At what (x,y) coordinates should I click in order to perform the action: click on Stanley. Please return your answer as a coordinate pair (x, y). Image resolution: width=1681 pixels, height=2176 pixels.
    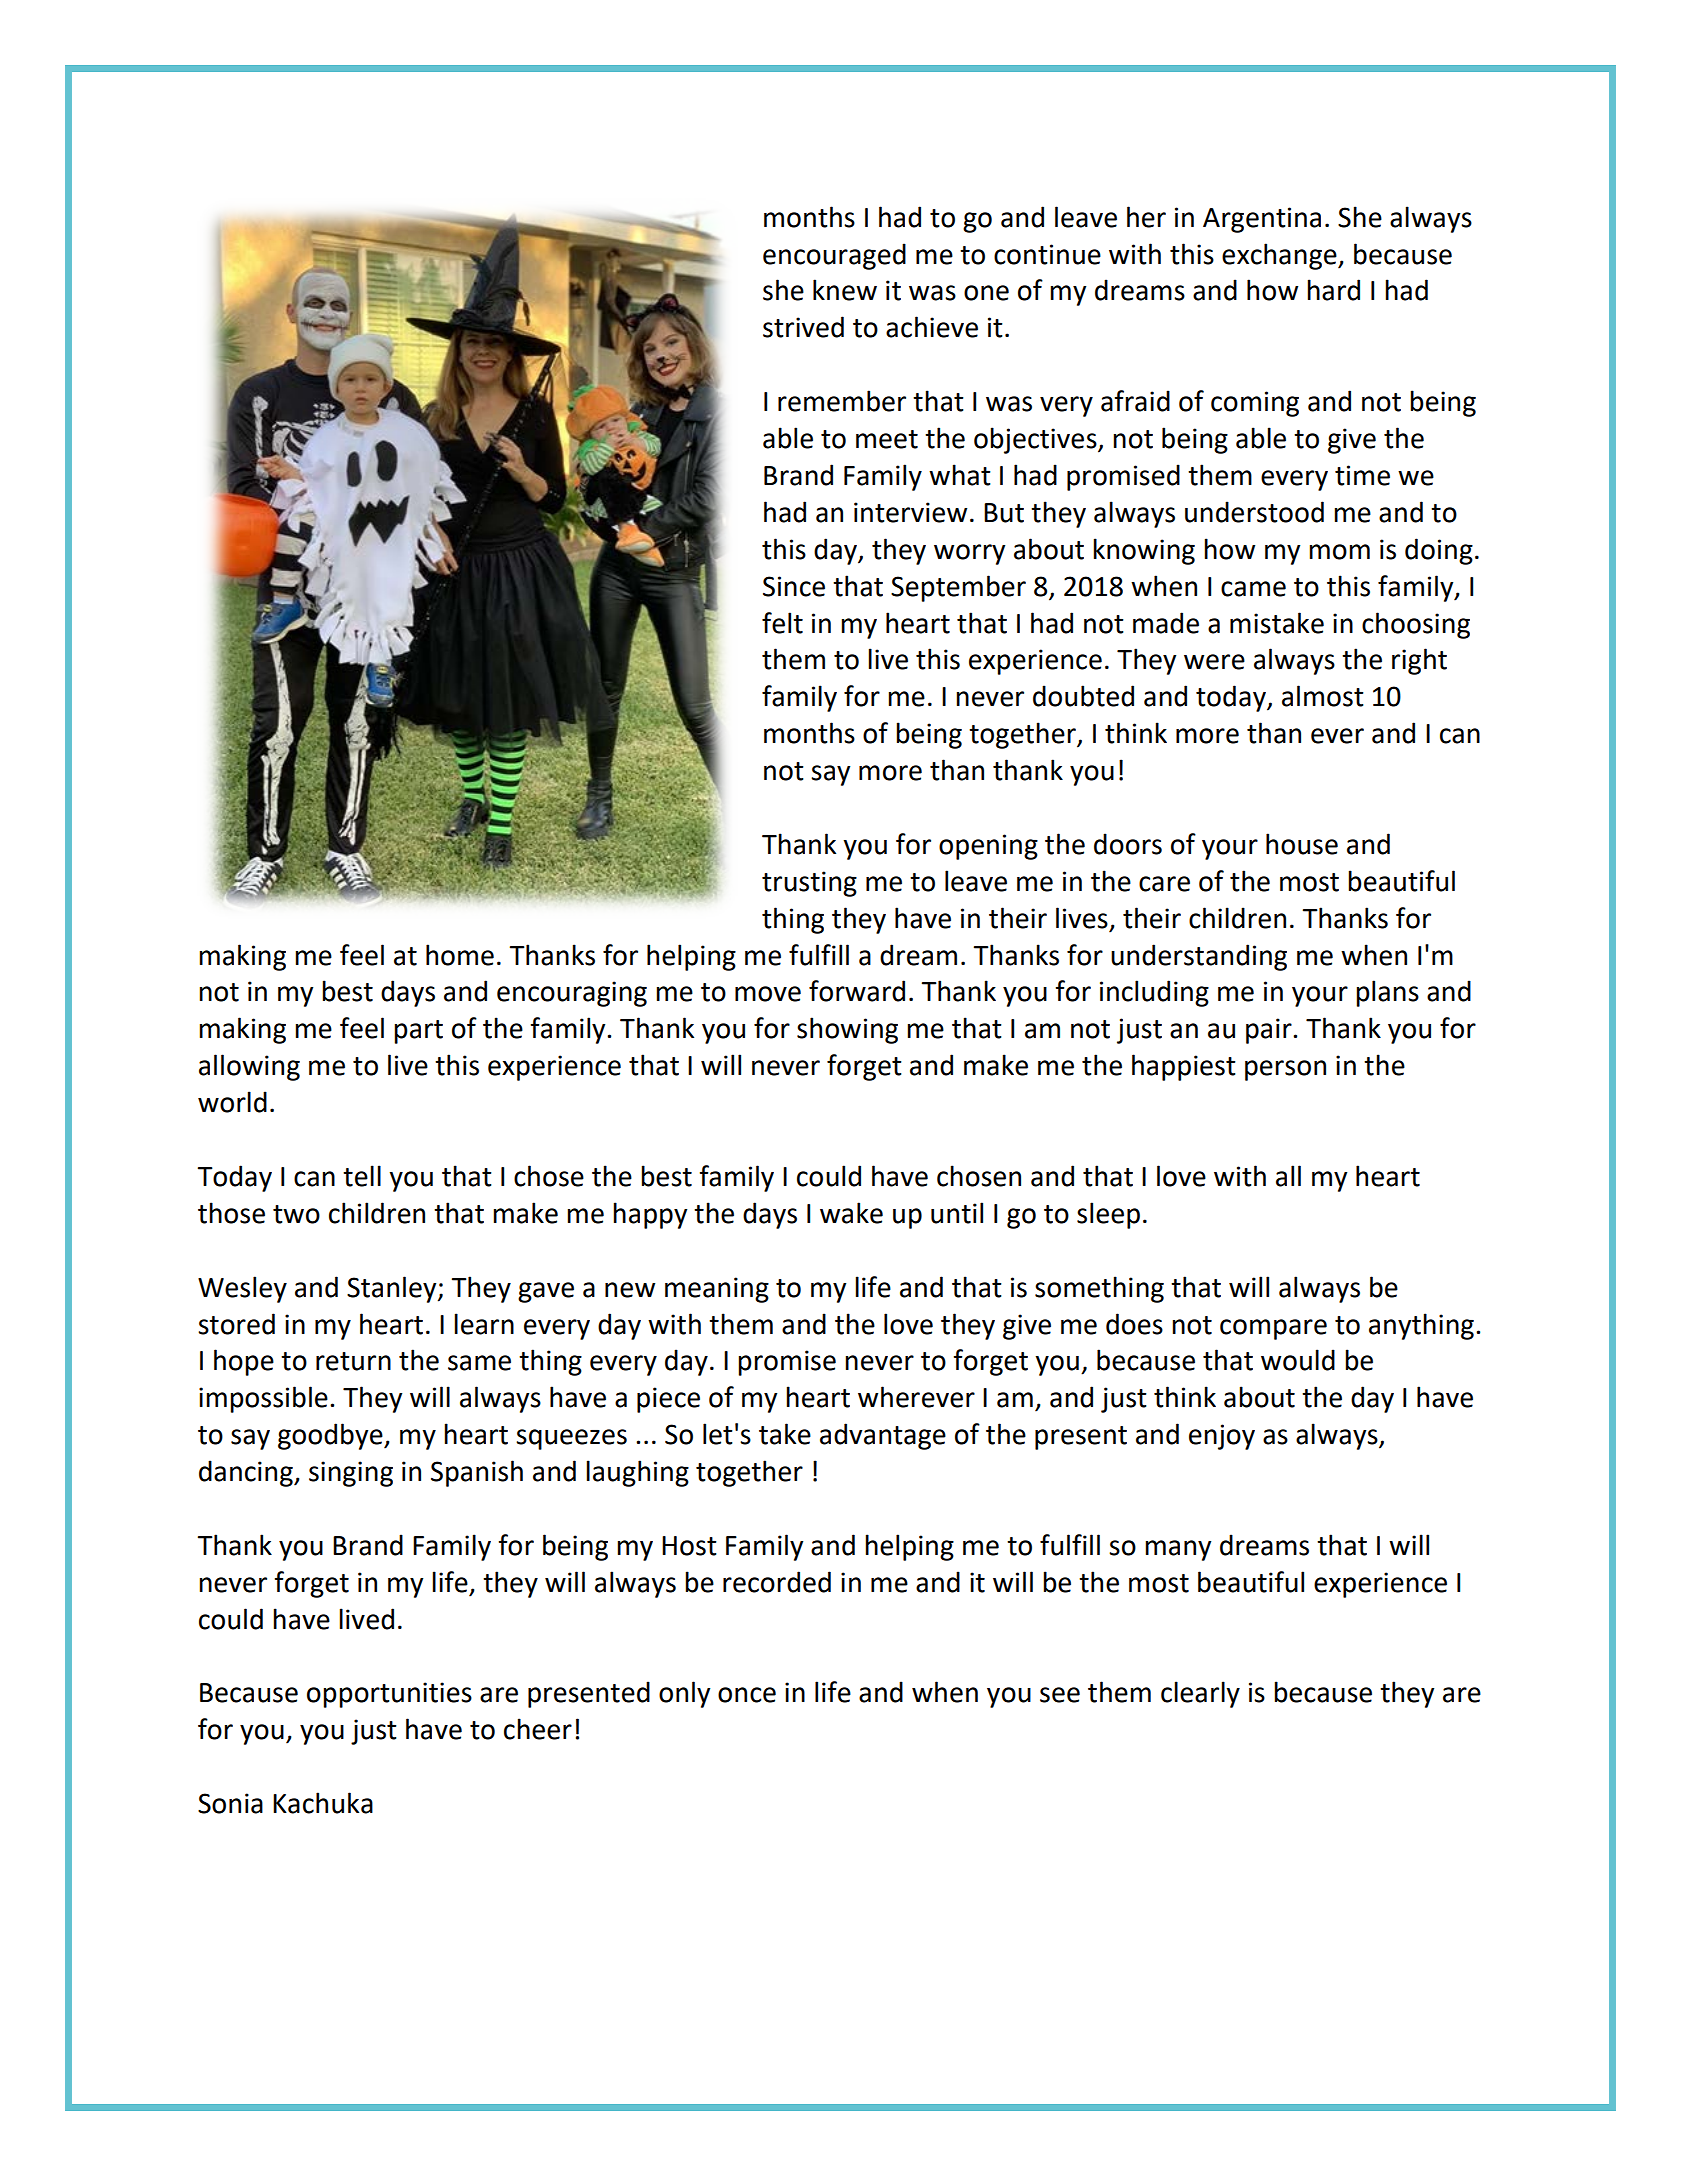
    Looking at the image, I should click on (393, 1289).
